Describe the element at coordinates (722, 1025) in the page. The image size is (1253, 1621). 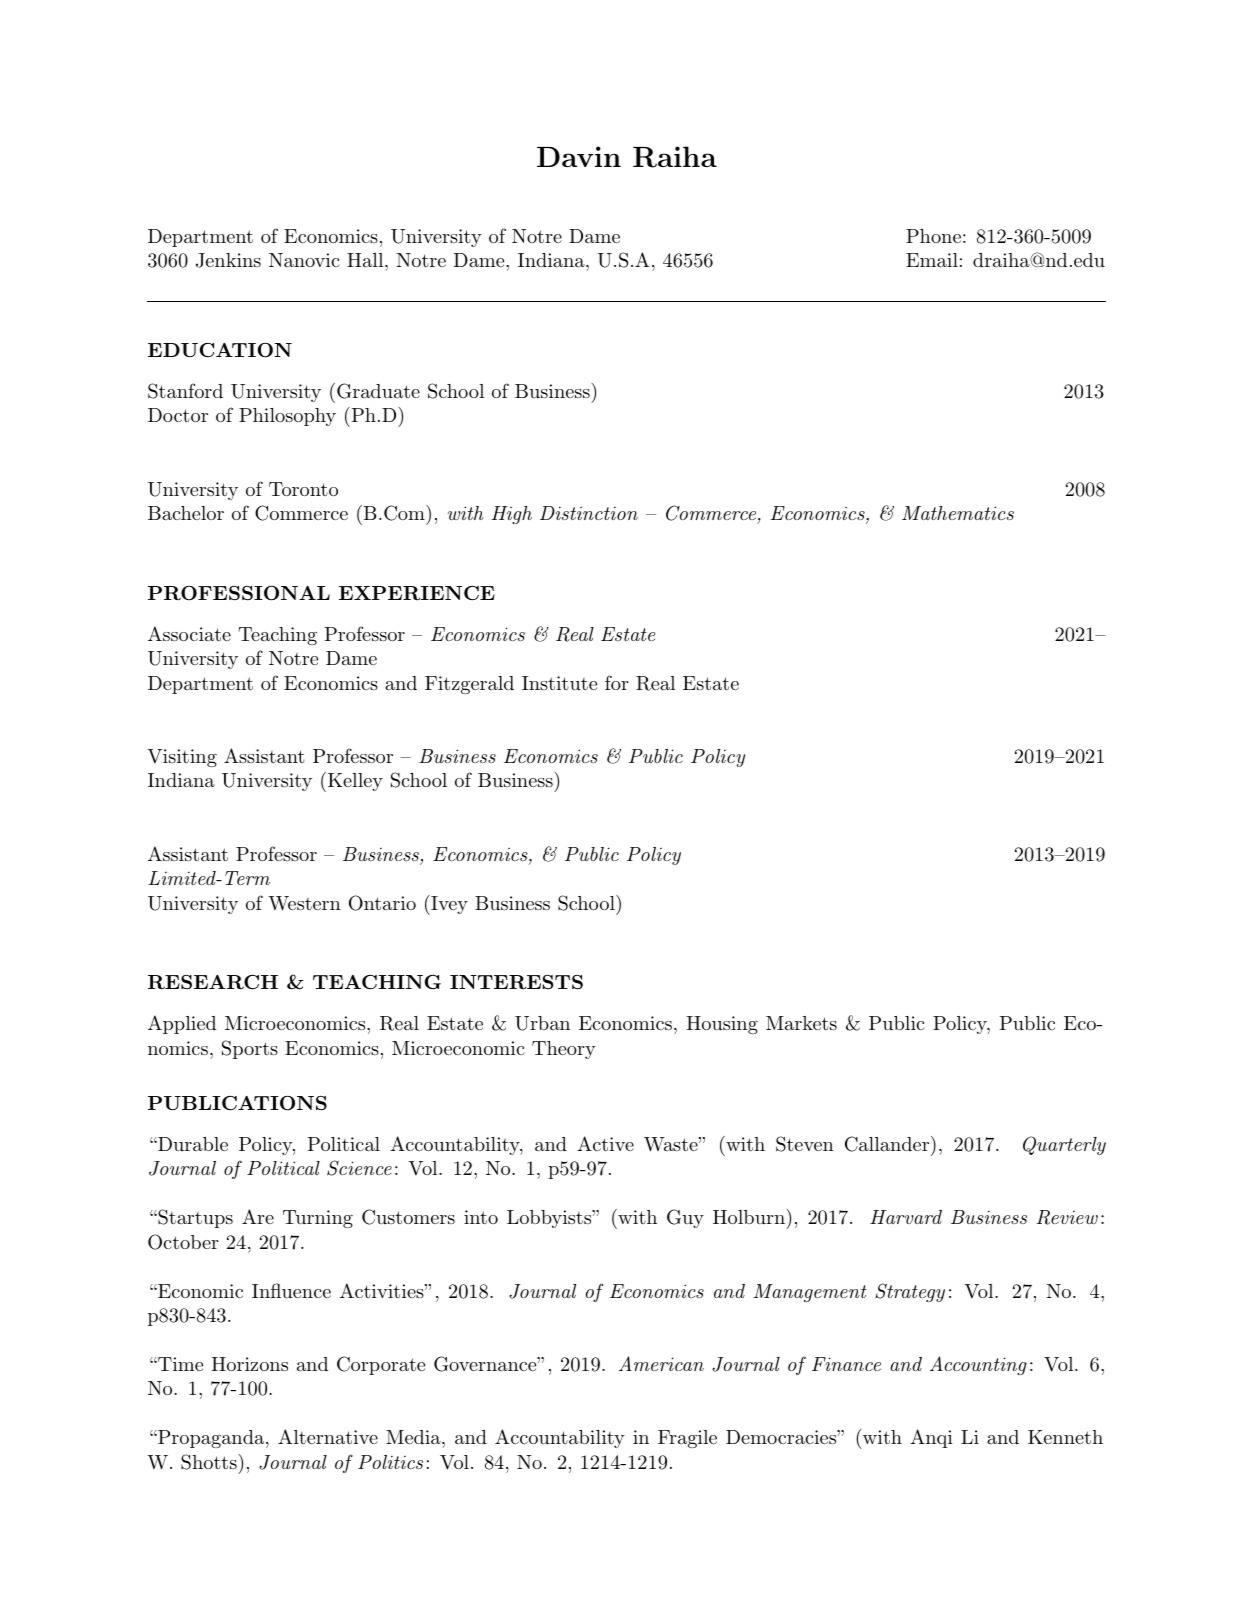
I see `Housing` at that location.
